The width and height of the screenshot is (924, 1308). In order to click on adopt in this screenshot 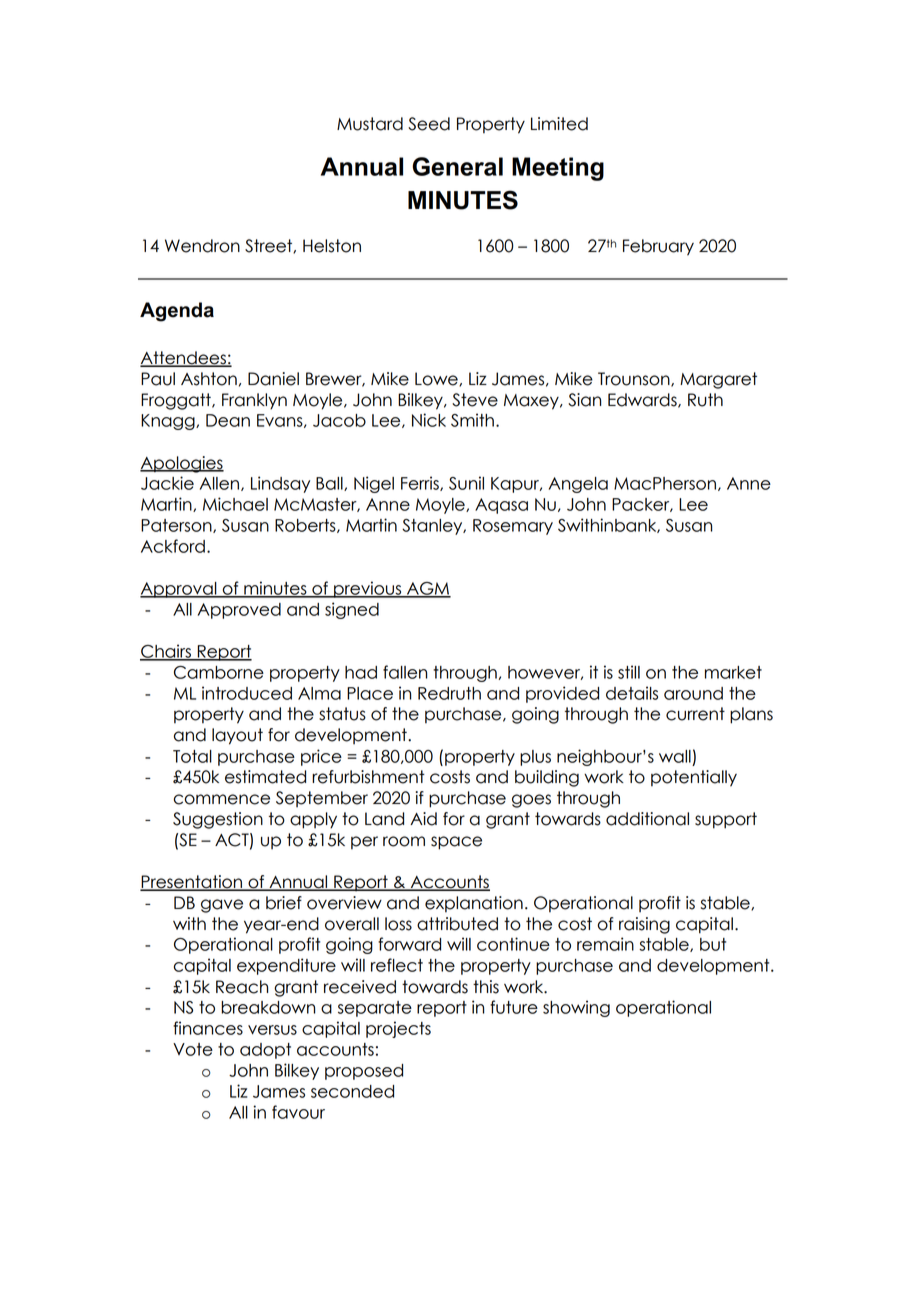, I will do `click(265, 1051)`.
